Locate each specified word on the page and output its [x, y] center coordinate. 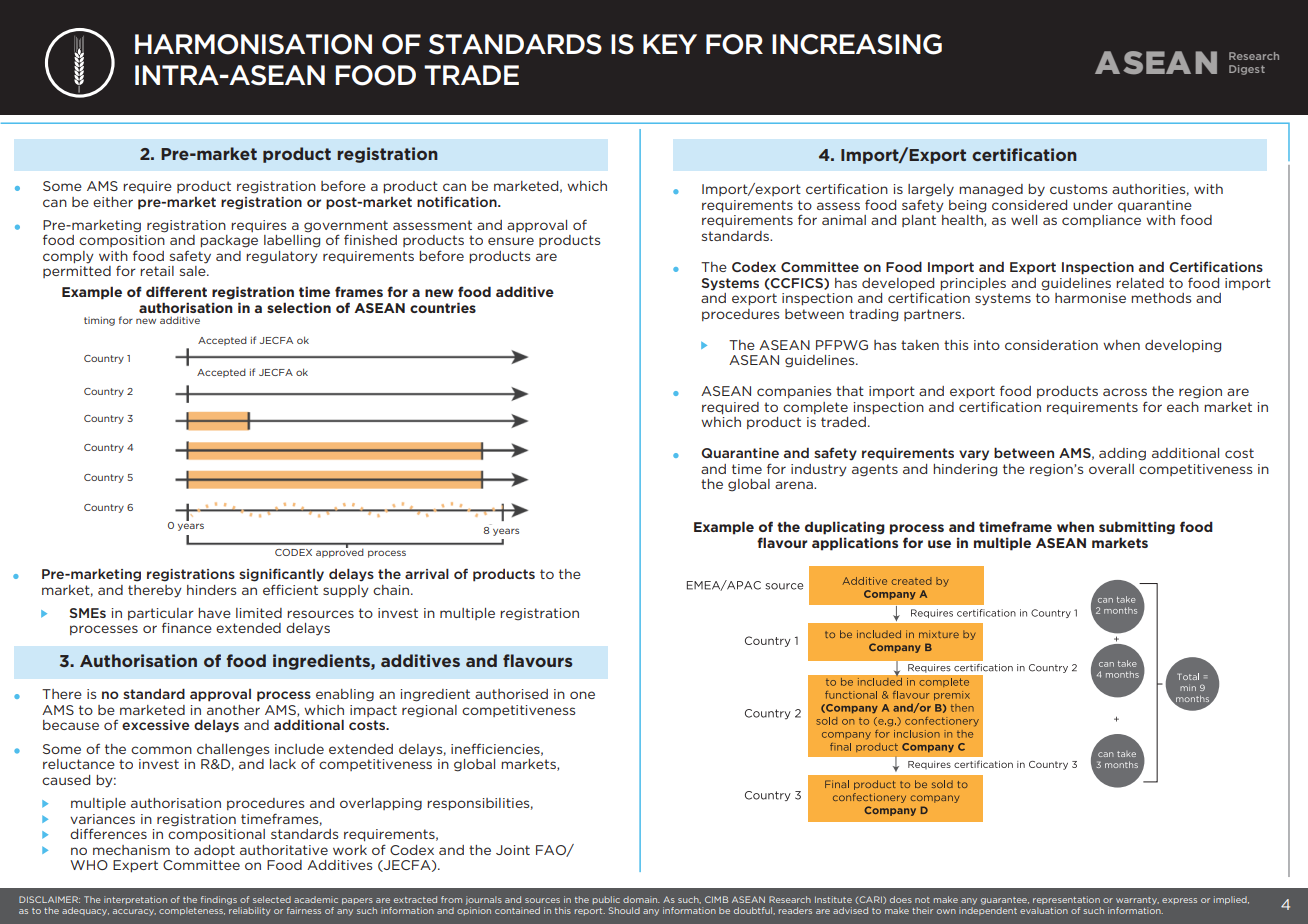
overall [1111, 469]
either [113, 202]
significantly [281, 575]
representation [1066, 900]
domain [641, 899]
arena [795, 485]
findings [219, 900]
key [670, 44]
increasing [857, 44]
